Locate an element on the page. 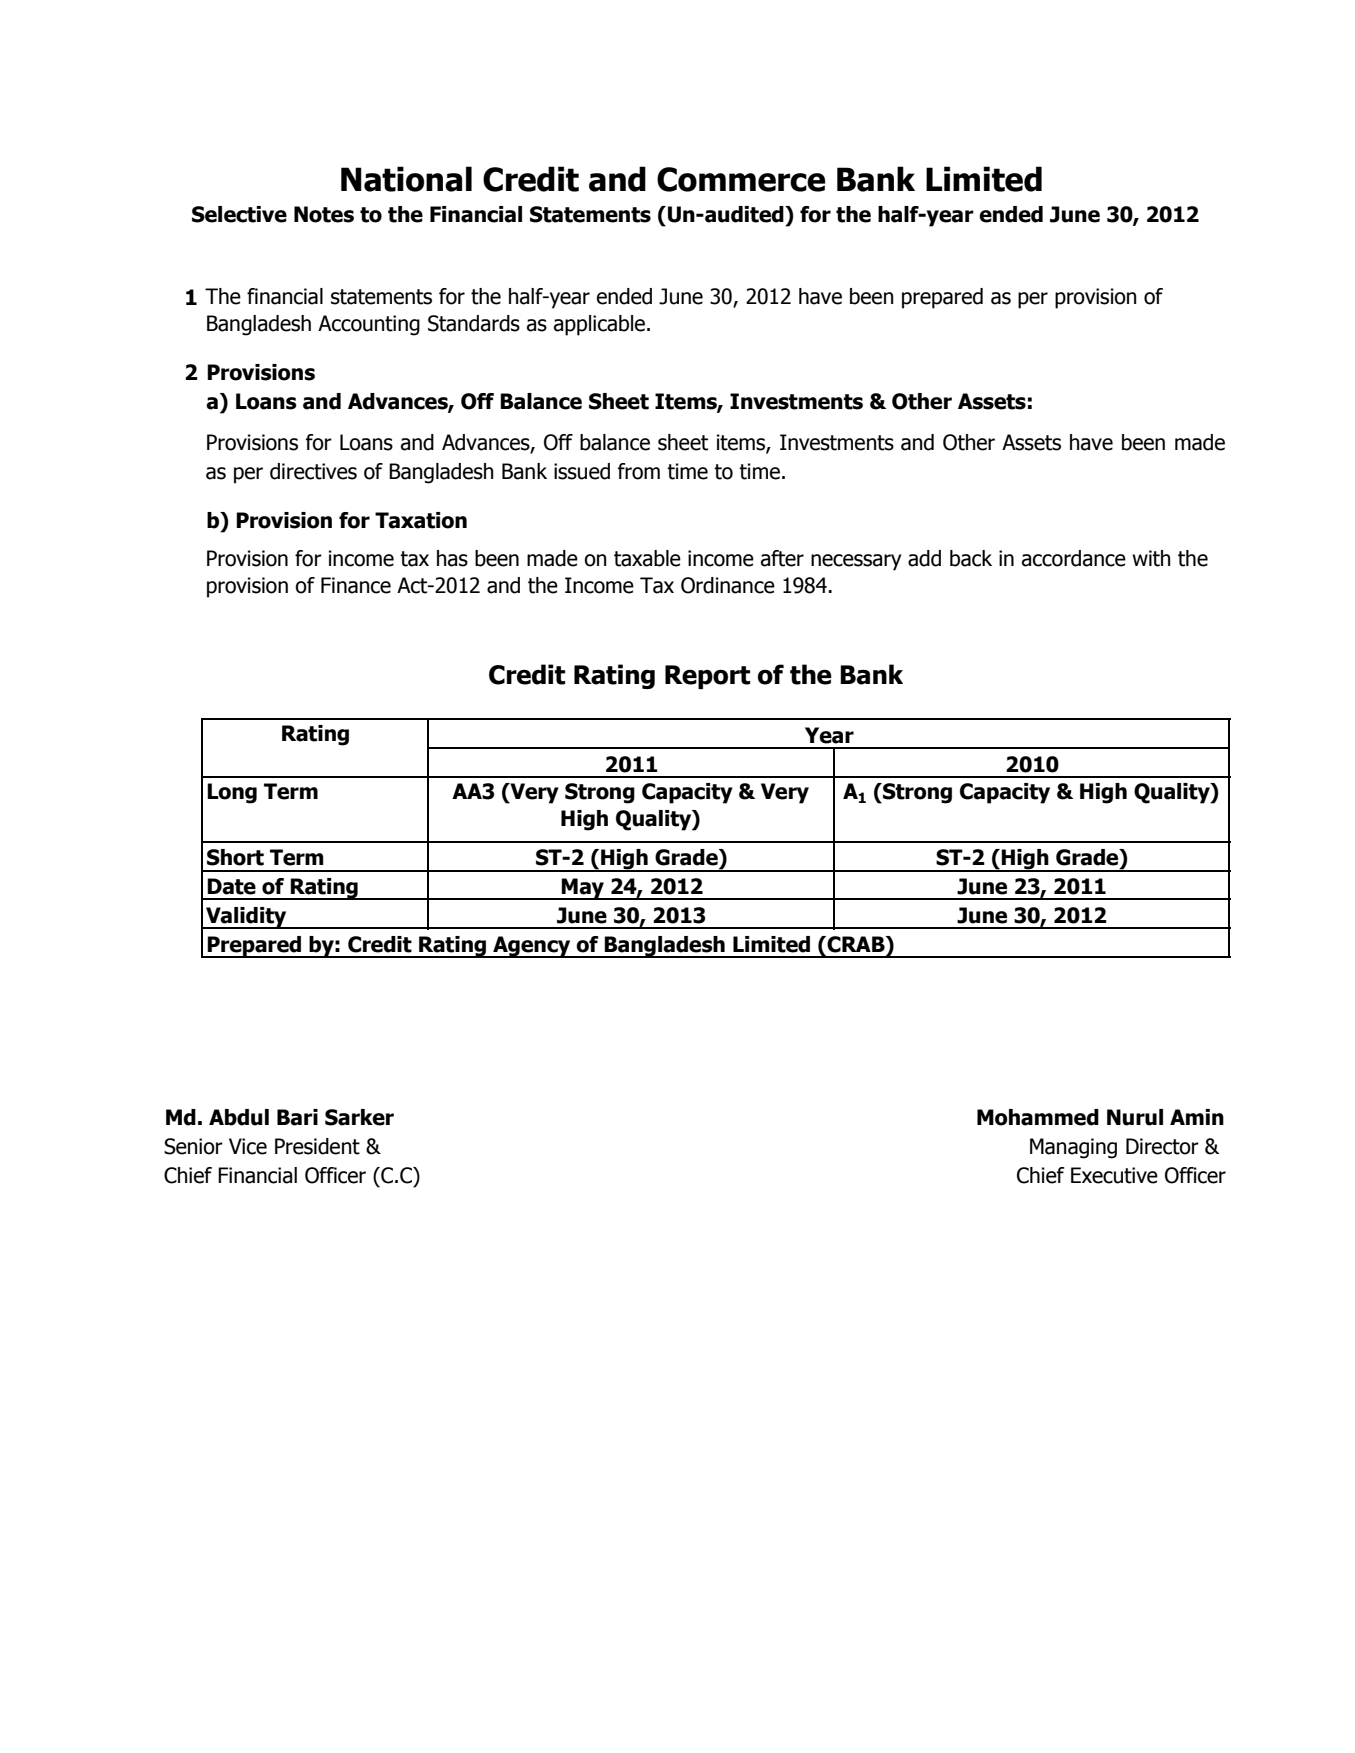  Mohammed is located at coordinates (1038, 1117).
